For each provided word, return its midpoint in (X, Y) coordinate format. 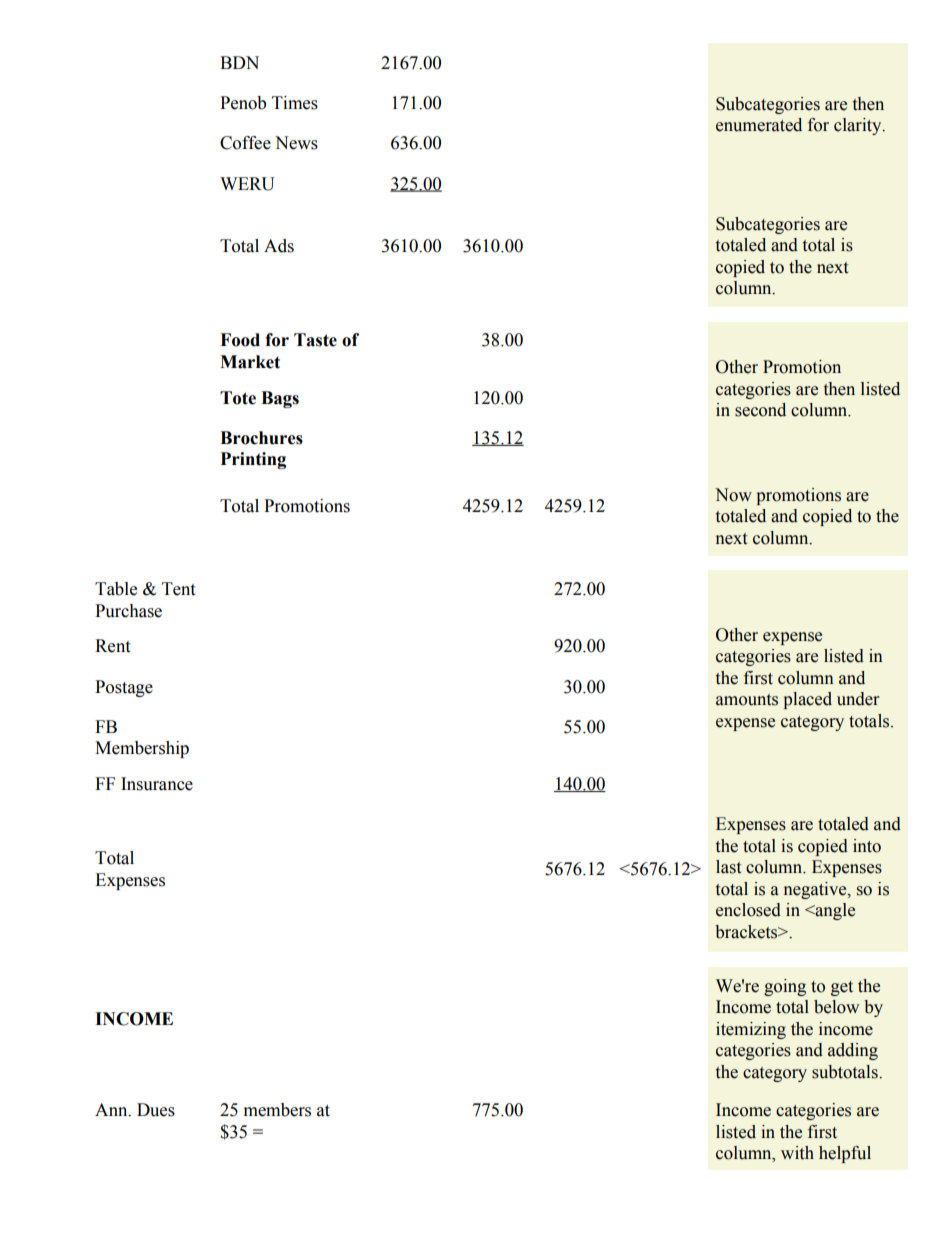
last (728, 867)
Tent (178, 589)
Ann (112, 1110)
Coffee (245, 143)
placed (807, 700)
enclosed (748, 910)
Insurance (157, 784)
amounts (747, 700)
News (296, 143)
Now (733, 495)
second (760, 410)
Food (240, 340)
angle (834, 911)
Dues (156, 1110)
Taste (315, 340)
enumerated (759, 125)
